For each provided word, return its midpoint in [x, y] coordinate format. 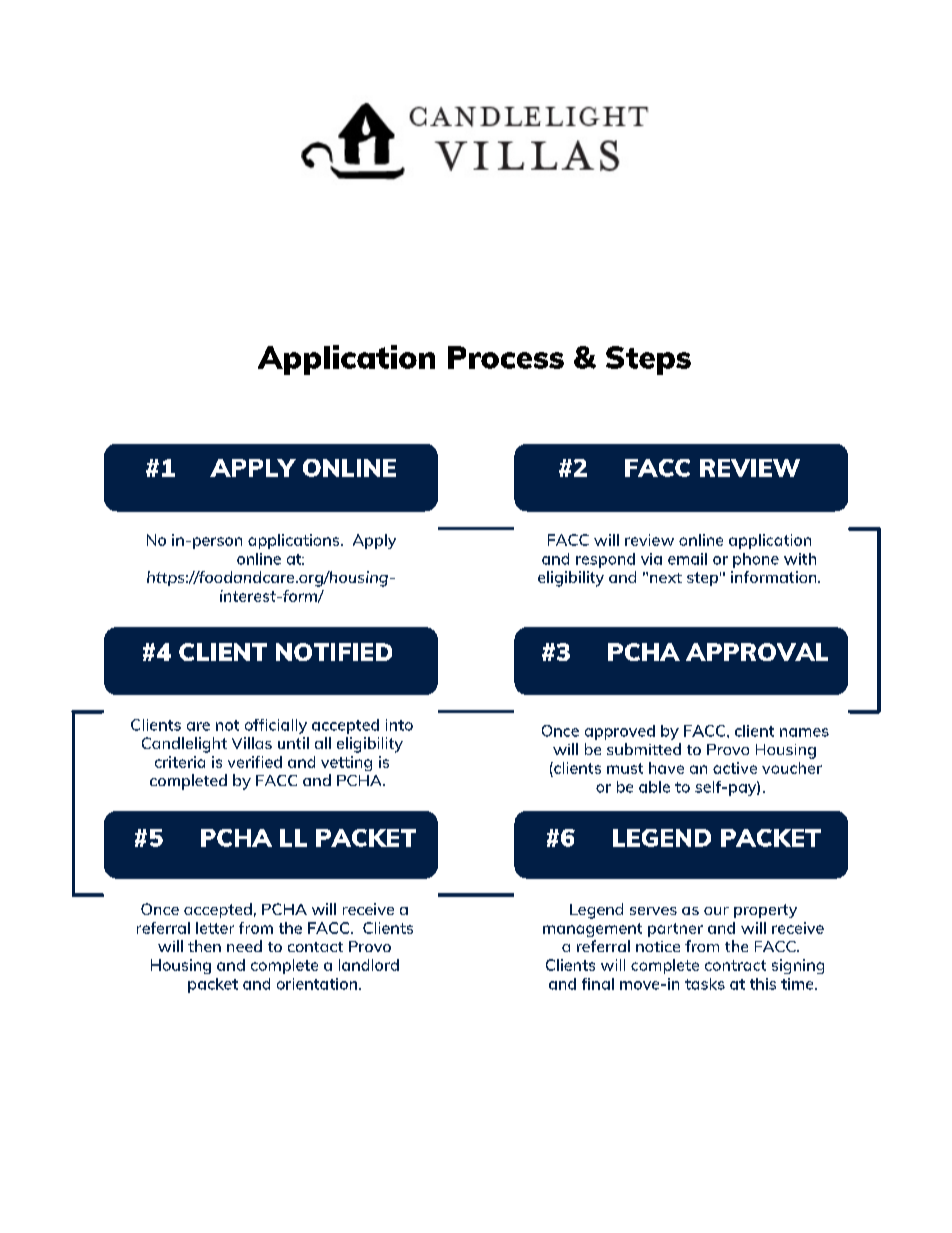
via [651, 559]
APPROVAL [757, 652]
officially [276, 726]
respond [605, 560]
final [598, 984]
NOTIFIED [334, 652]
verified [255, 762]
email [687, 559]
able [654, 787]
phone [756, 560]
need [244, 946]
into [399, 725]
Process [506, 357]
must [625, 768]
